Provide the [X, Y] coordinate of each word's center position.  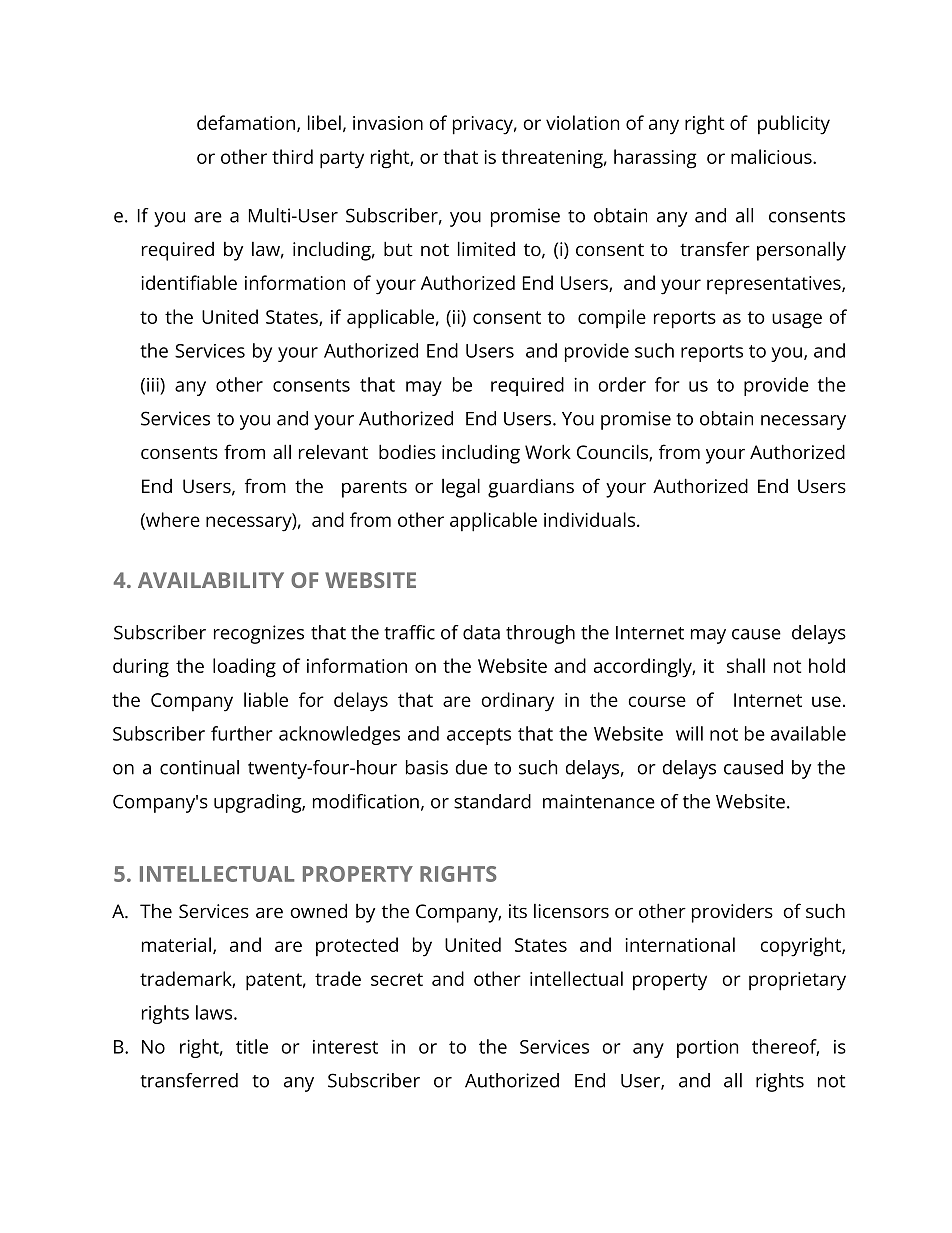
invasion [388, 123]
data [481, 632]
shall [746, 665]
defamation [246, 122]
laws [214, 1012]
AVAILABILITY [211, 580]
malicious [771, 156]
